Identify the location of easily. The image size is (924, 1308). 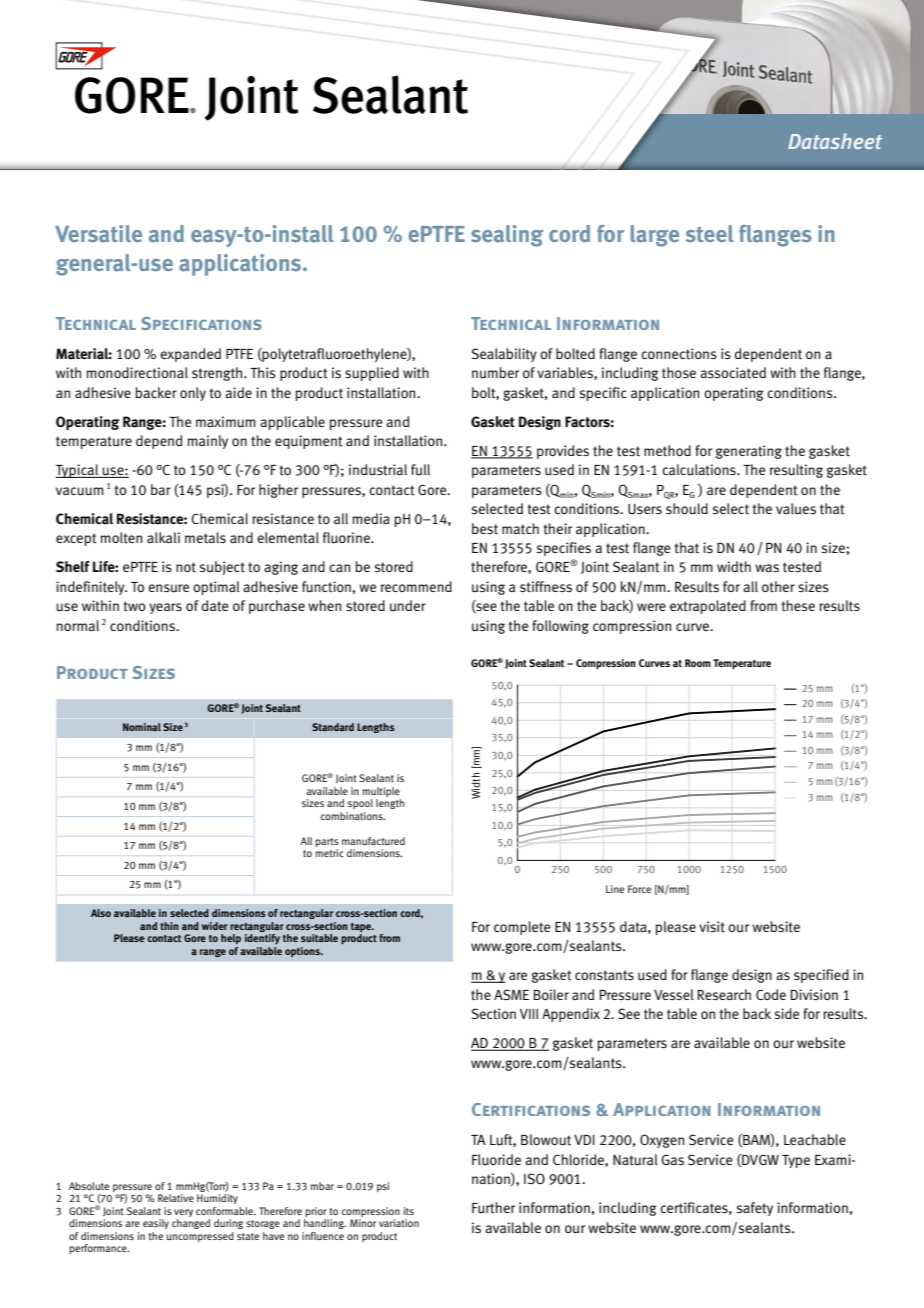
(156, 1224).
